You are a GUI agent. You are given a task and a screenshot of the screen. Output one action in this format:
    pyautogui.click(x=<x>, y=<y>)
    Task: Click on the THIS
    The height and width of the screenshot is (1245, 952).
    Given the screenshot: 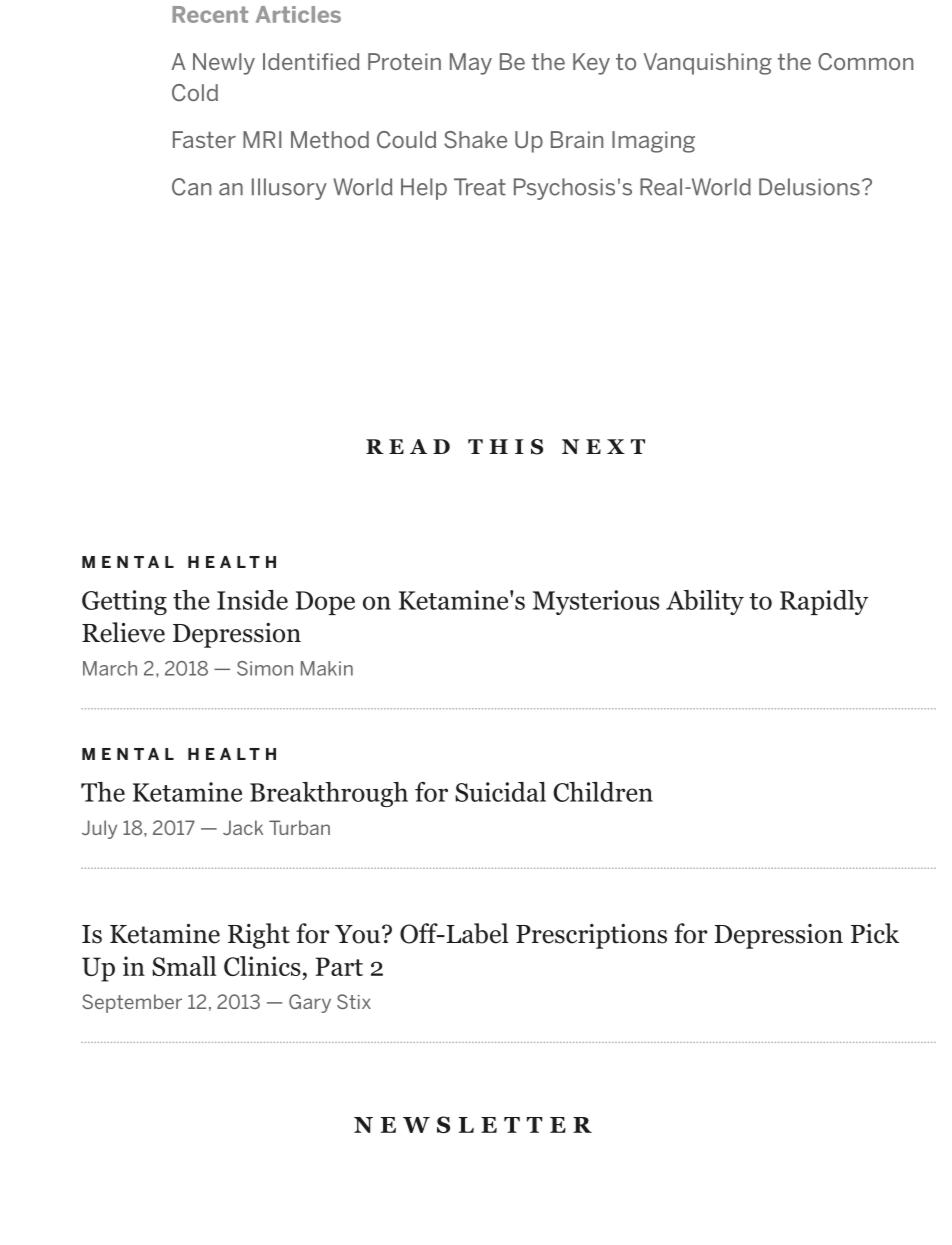 What is the action you would take?
    pyautogui.click(x=505, y=447)
